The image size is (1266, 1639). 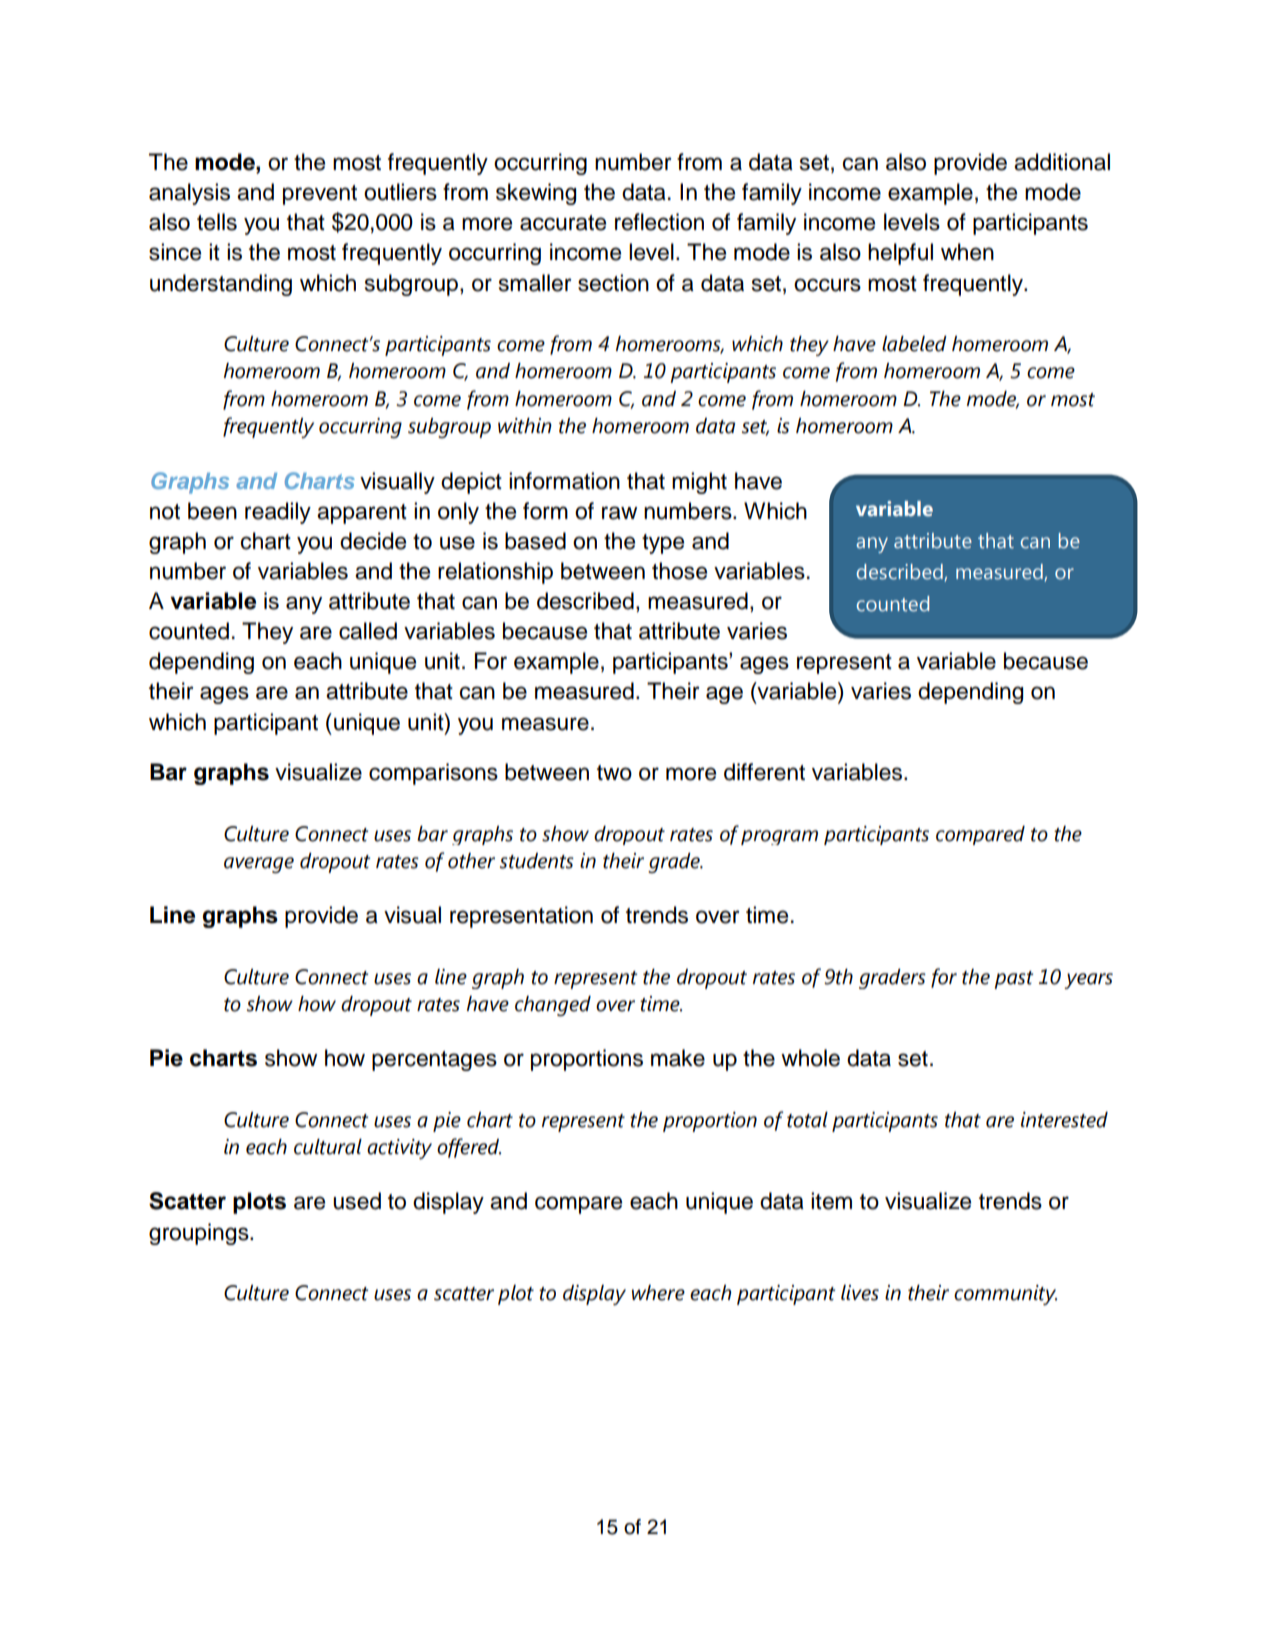 What do you see at coordinates (614, 773) in the screenshot?
I see `two` at bounding box center [614, 773].
